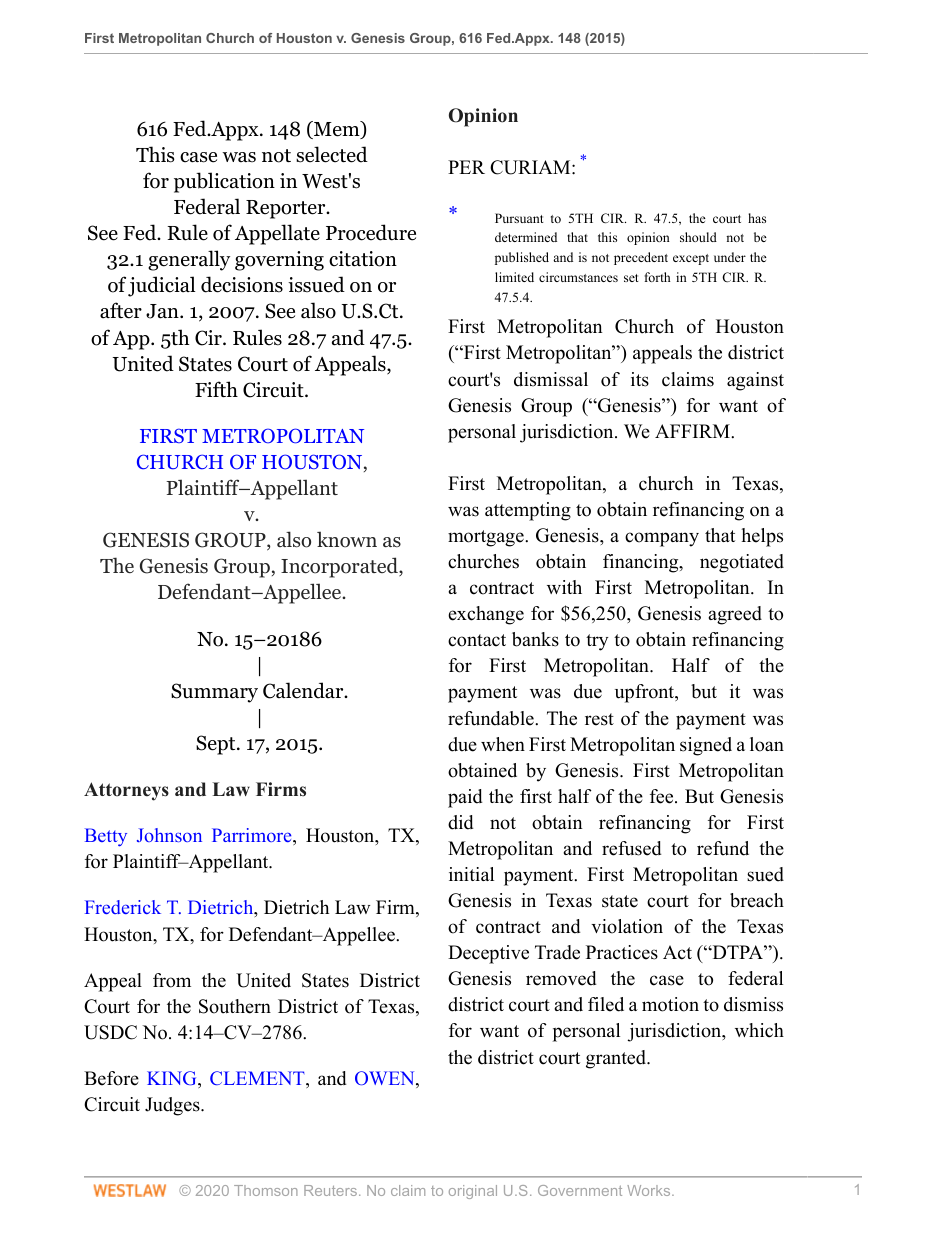  Describe the element at coordinates (646, 693) in the screenshot. I see `upfront` at that location.
